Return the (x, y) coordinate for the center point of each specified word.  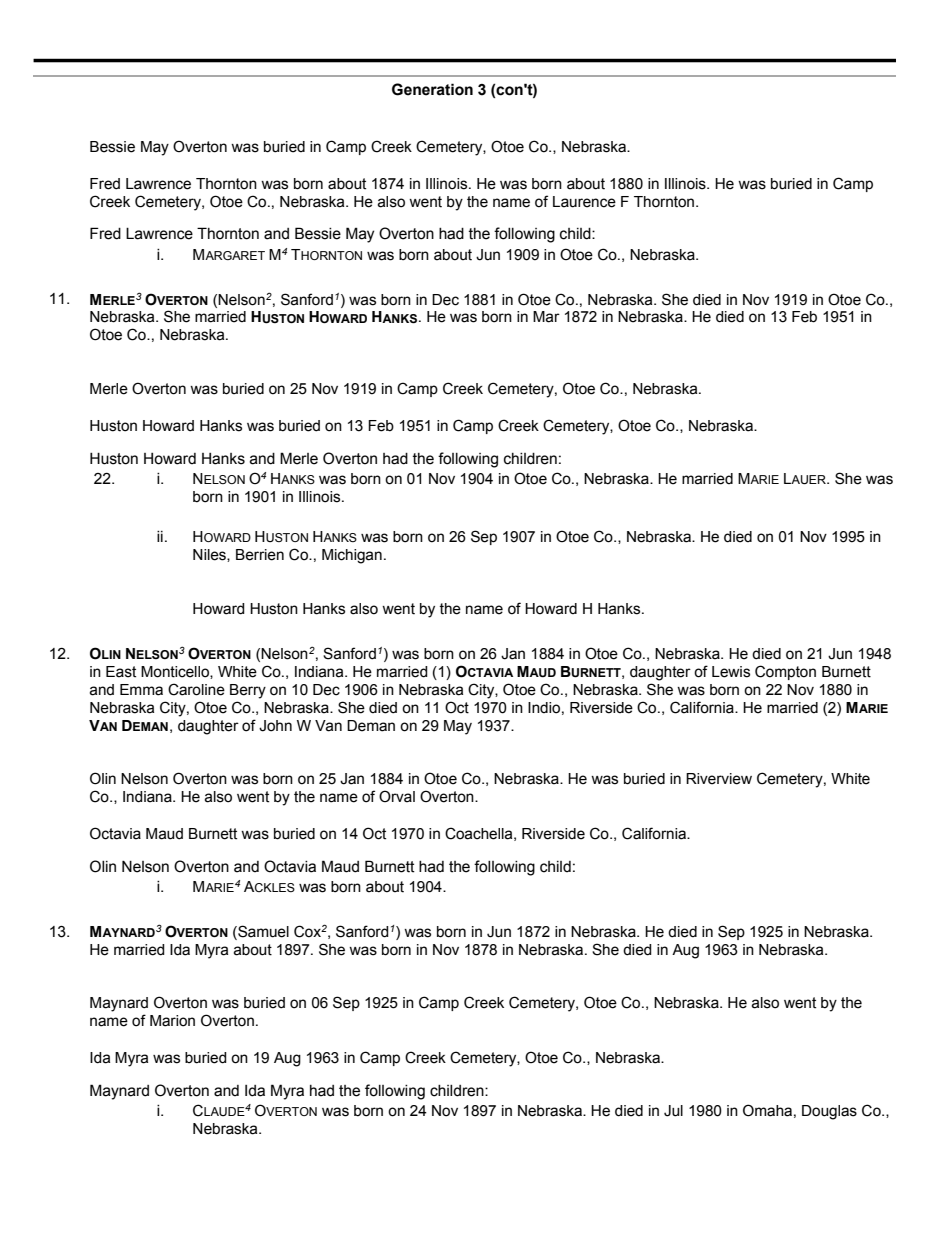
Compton (785, 672)
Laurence (584, 202)
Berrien (260, 555)
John (275, 726)
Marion (172, 1021)
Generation (432, 89)
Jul (673, 1111)
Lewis (731, 672)
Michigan (352, 556)
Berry (248, 691)
